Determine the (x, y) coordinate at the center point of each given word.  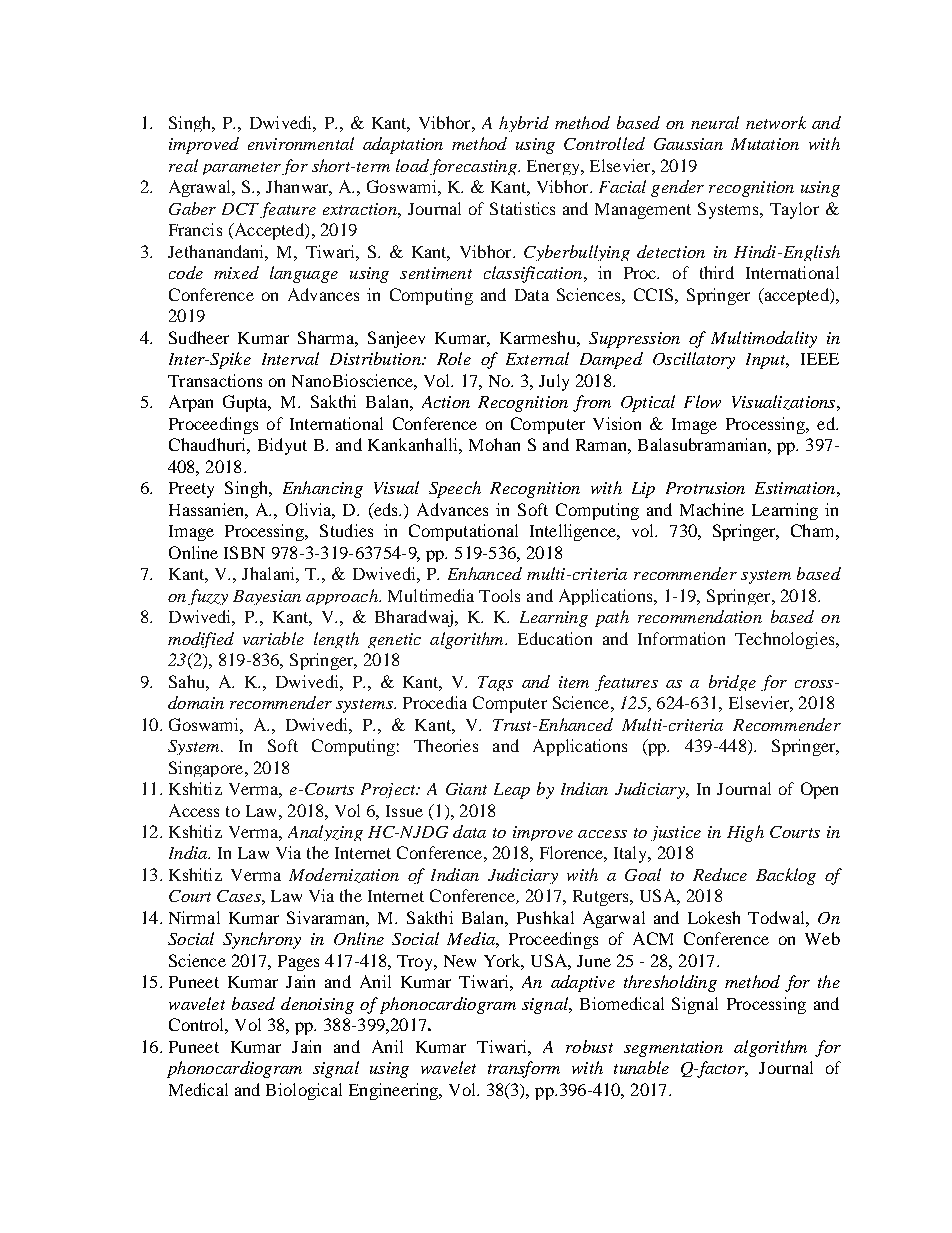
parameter (242, 168)
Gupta (247, 403)
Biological (304, 1091)
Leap (512, 791)
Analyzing (325, 833)
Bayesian (267, 597)
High (745, 833)
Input (767, 361)
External (537, 358)
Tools (499, 595)
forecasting (474, 167)
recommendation (700, 616)
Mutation (765, 144)
